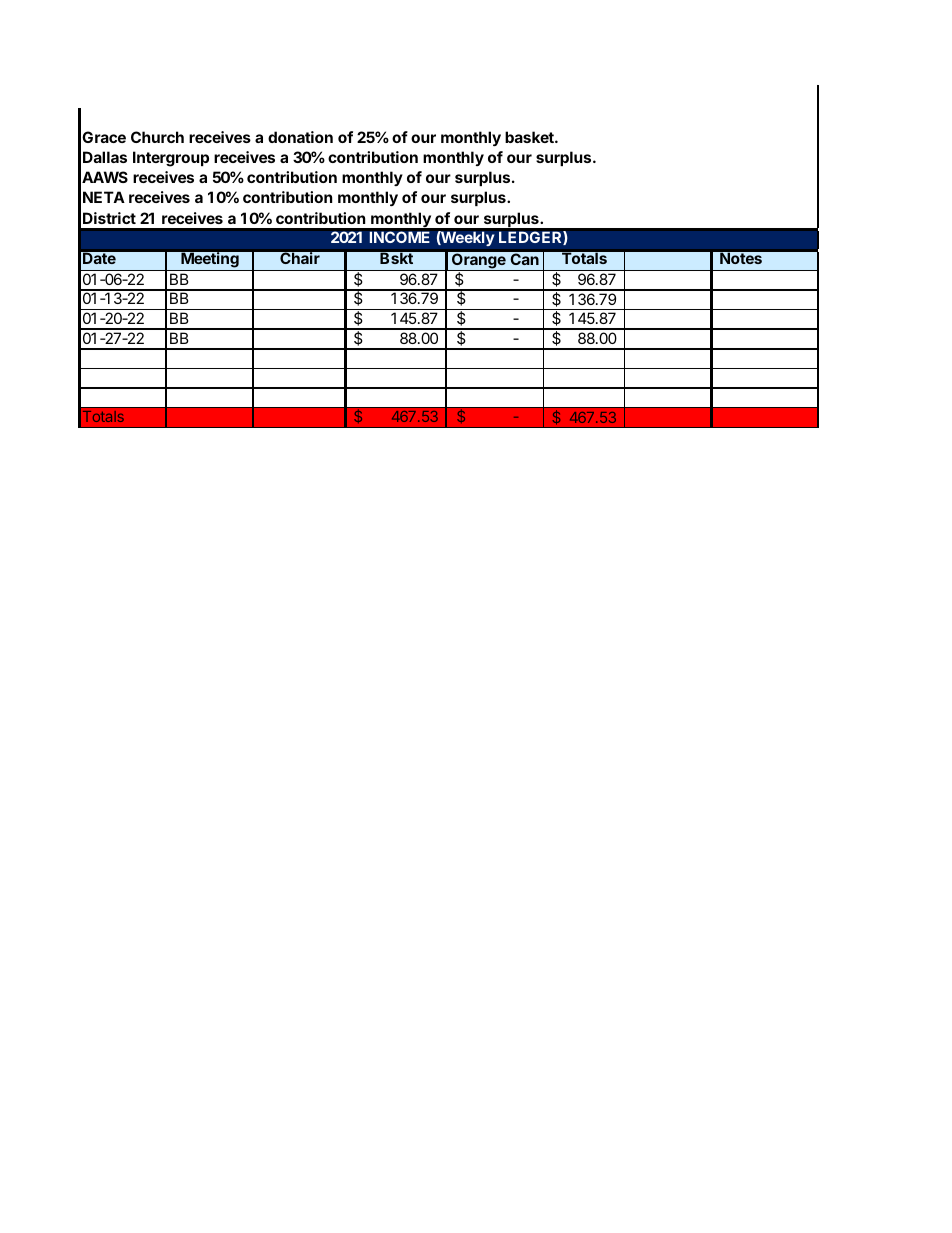  Describe the element at coordinates (105, 157) in the document. I see `Dallas` at that location.
